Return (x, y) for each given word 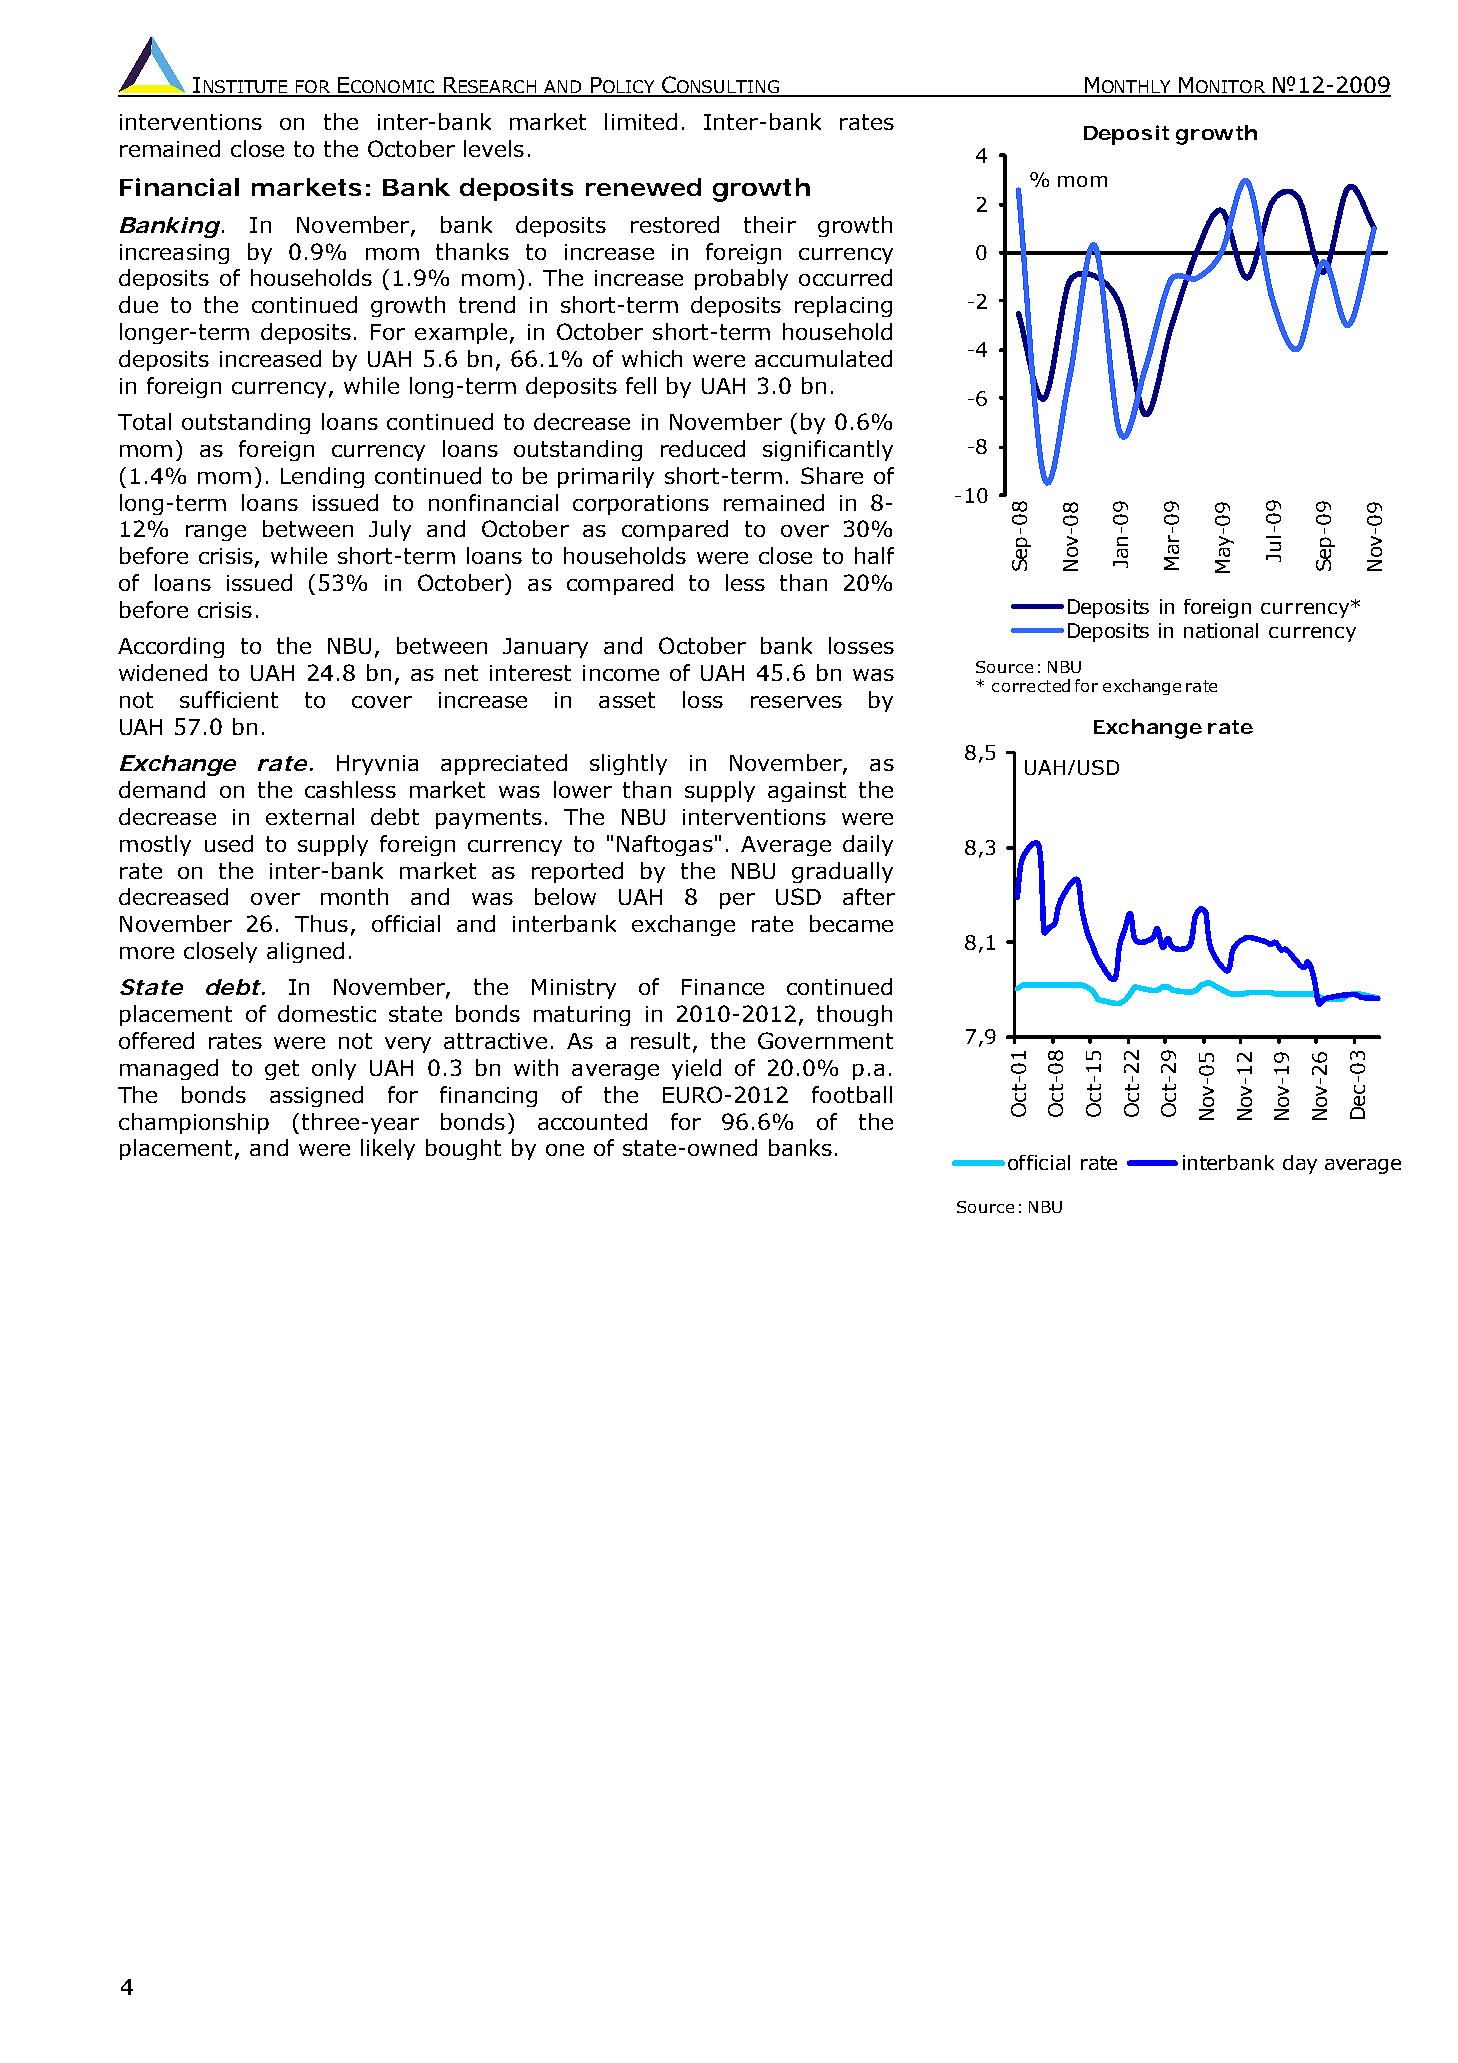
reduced (703, 448)
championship (194, 1123)
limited (641, 121)
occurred (845, 277)
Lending (322, 477)
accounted (592, 1121)
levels (494, 148)
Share (832, 475)
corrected (1031, 685)
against (807, 792)
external (310, 816)
